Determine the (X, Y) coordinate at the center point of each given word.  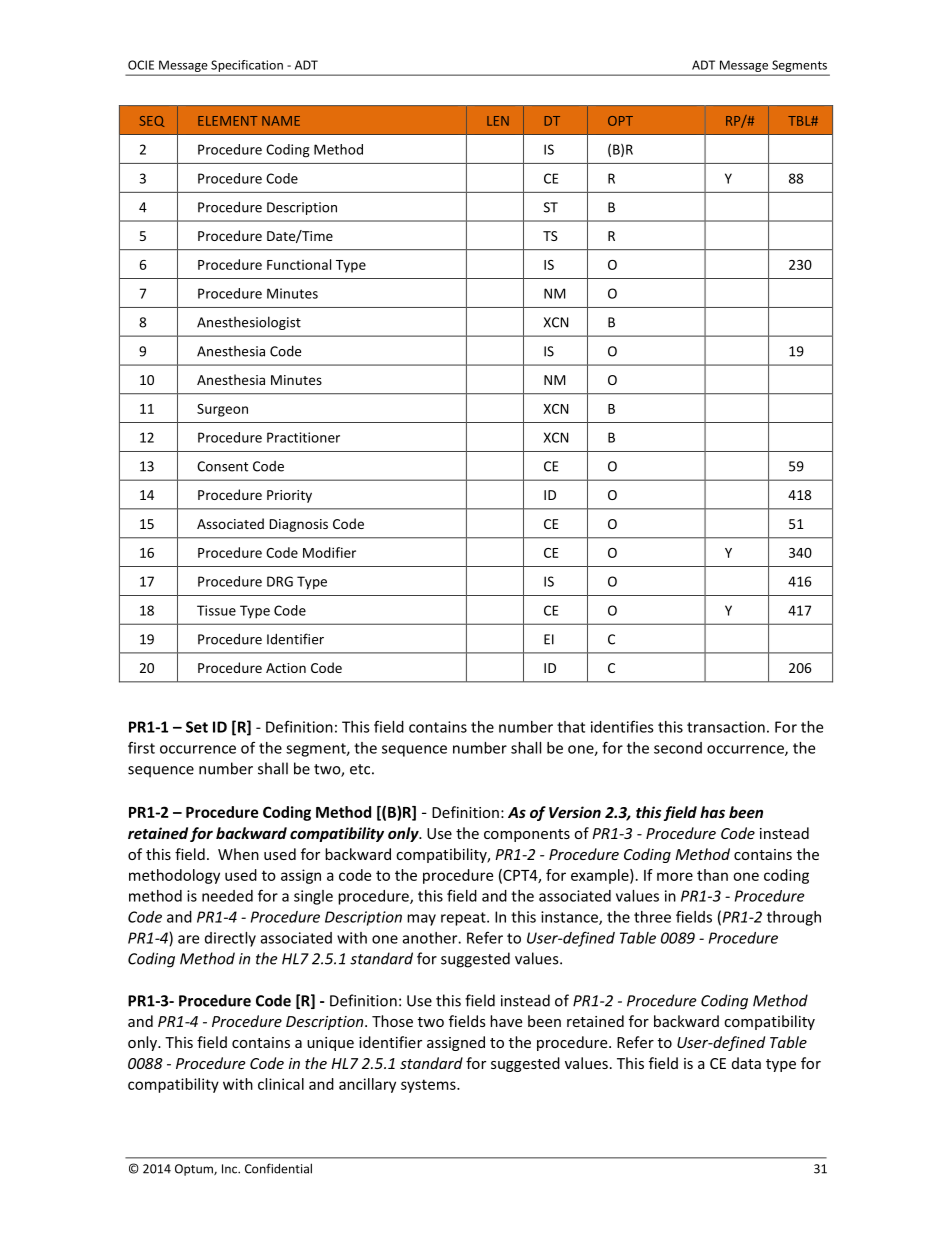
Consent (222, 466)
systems (429, 1086)
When (238, 854)
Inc (230, 1169)
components (527, 835)
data (746, 1063)
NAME (281, 121)
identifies (622, 726)
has (712, 812)
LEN (498, 121)
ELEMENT (227, 121)
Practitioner (303, 437)
